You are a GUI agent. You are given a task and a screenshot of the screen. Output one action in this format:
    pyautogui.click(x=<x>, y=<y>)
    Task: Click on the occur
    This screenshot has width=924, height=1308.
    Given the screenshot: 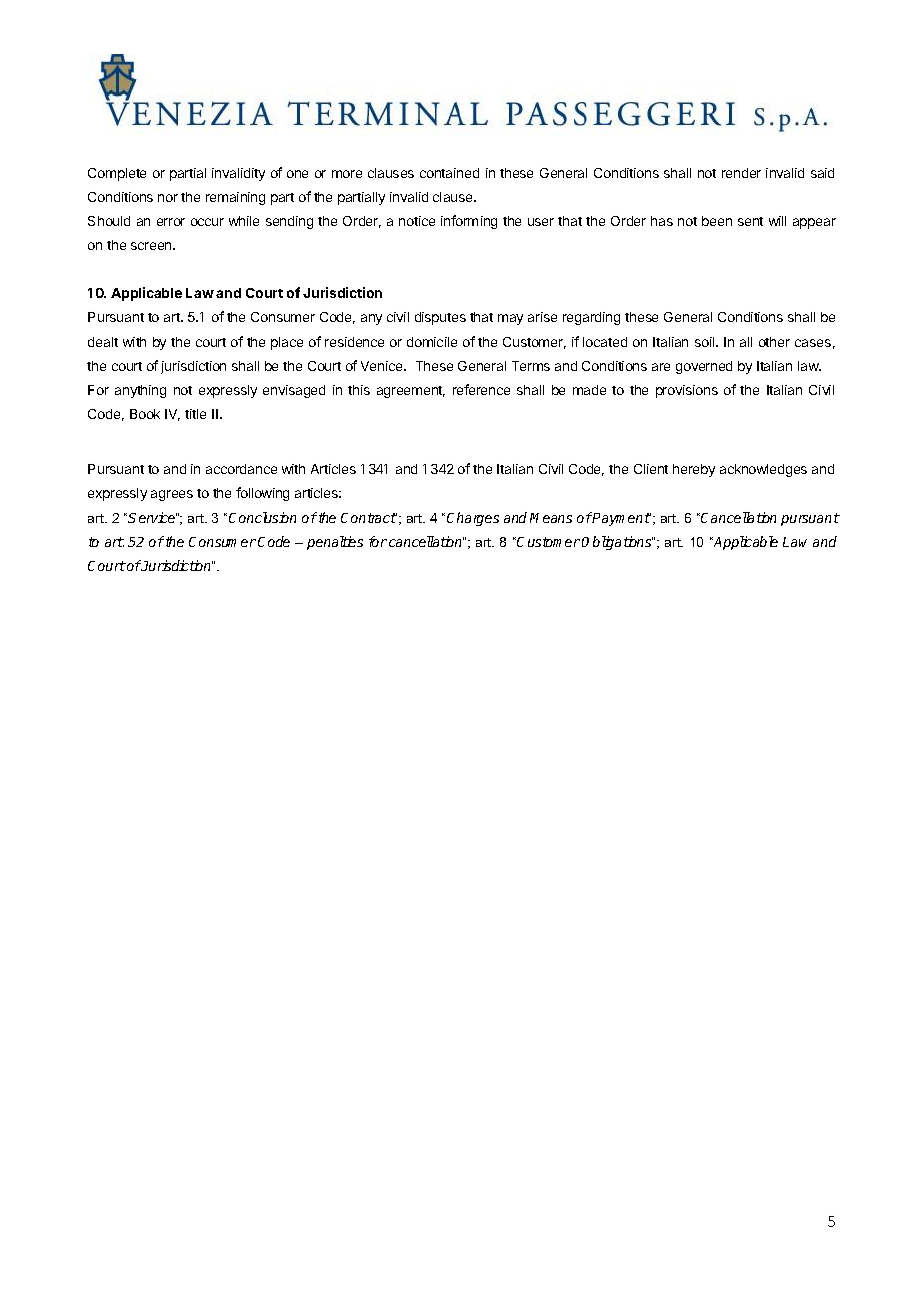 What is the action you would take?
    pyautogui.click(x=207, y=222)
